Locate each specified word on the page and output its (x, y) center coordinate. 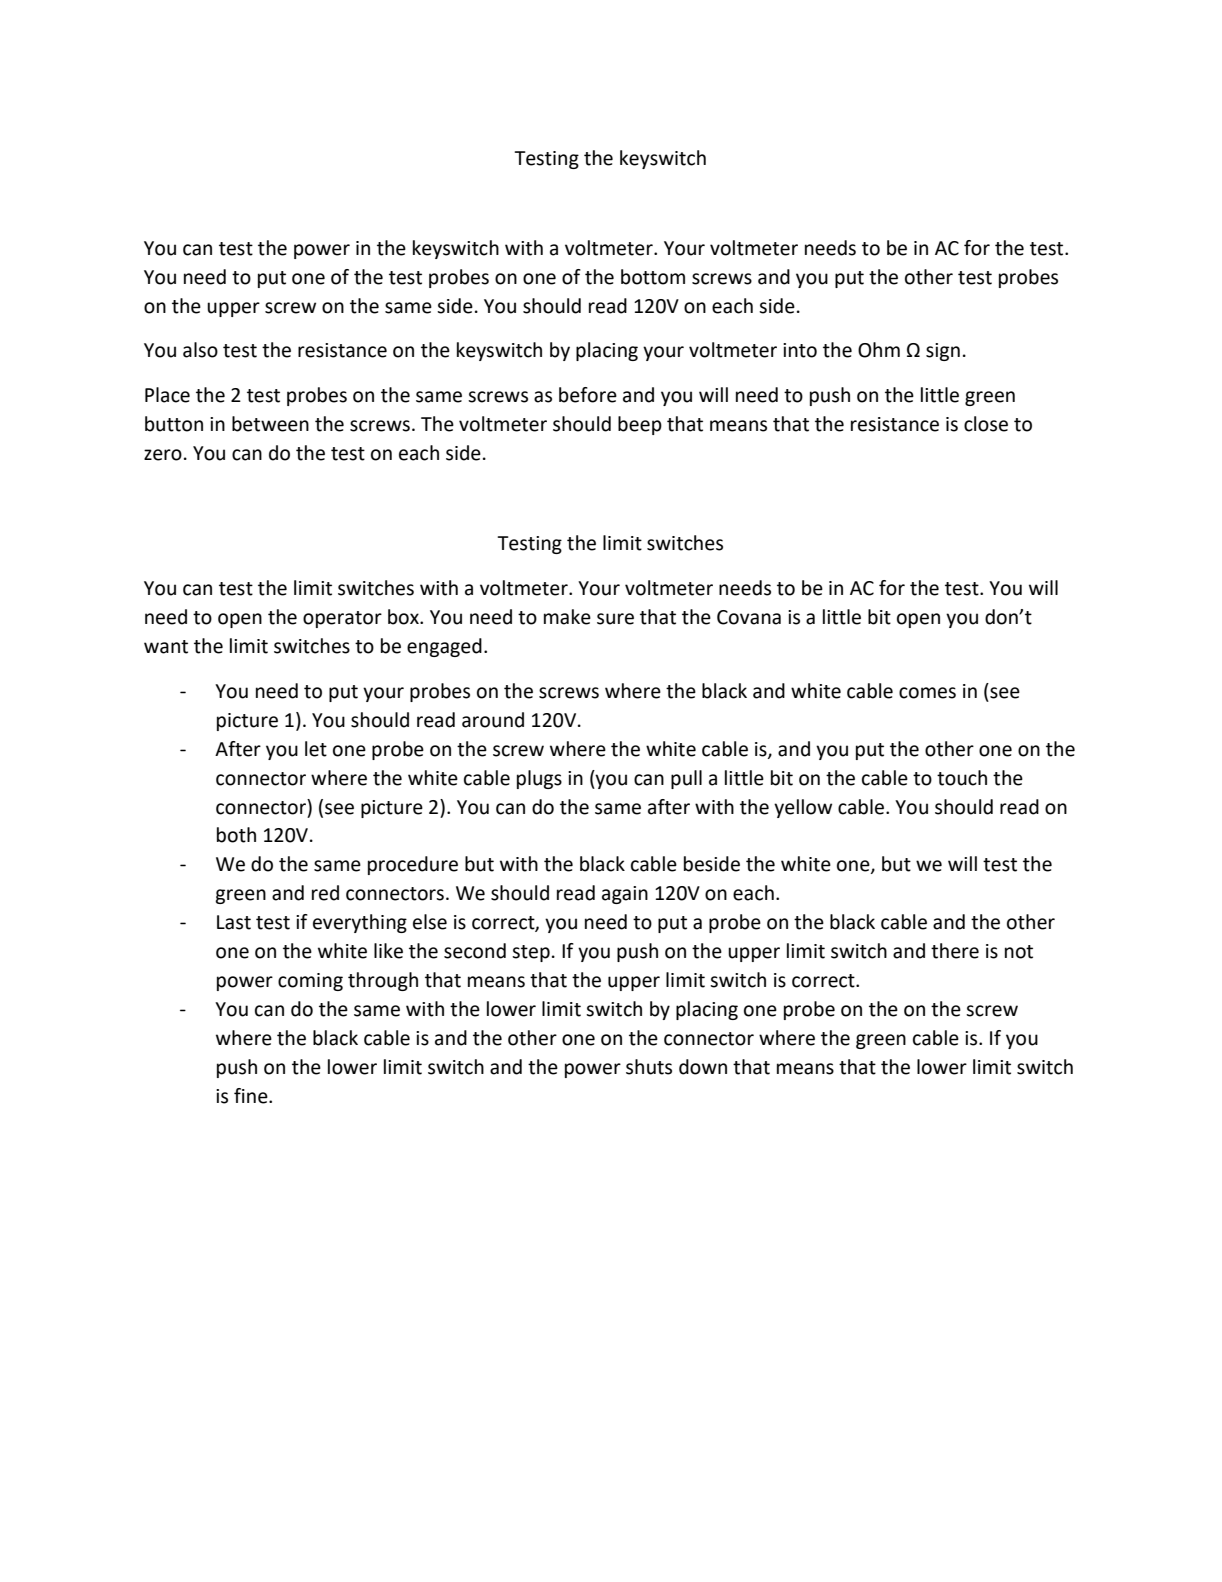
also (200, 350)
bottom (653, 277)
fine (252, 1096)
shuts (649, 1067)
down (703, 1067)
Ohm (879, 350)
